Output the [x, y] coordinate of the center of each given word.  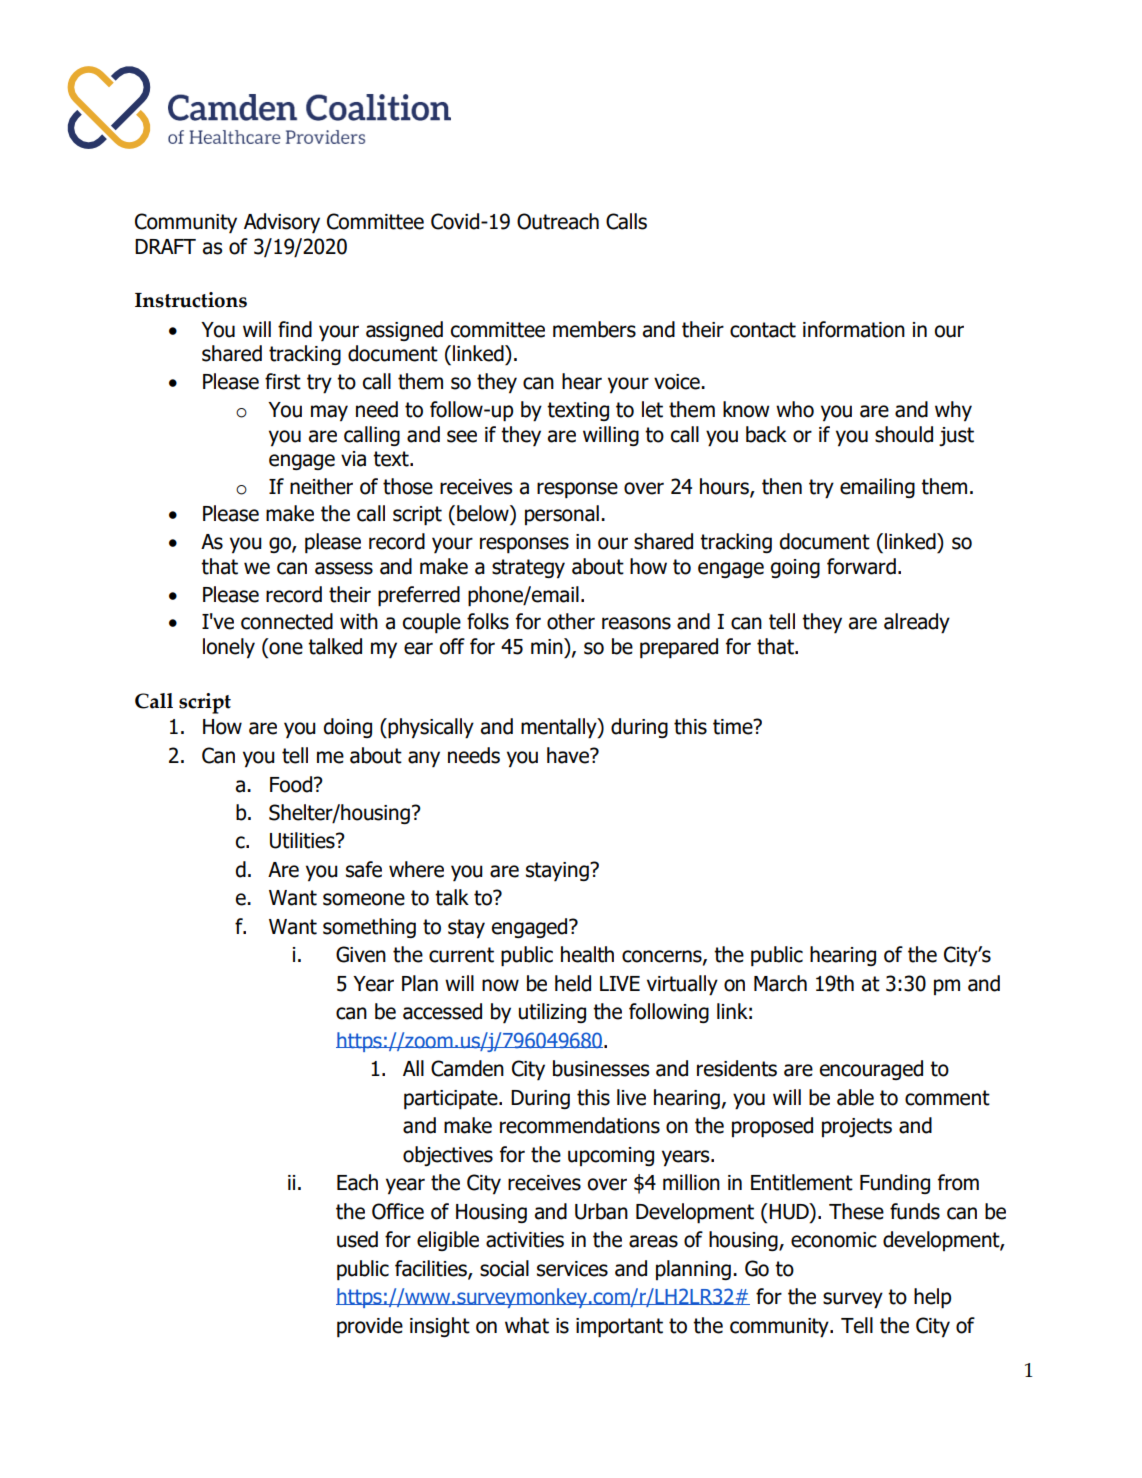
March [780, 983]
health [587, 954]
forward [861, 566]
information [854, 329]
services [572, 1269]
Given [361, 954]
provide [370, 1327]
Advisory [282, 223]
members [594, 329]
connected [287, 621]
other [571, 621]
